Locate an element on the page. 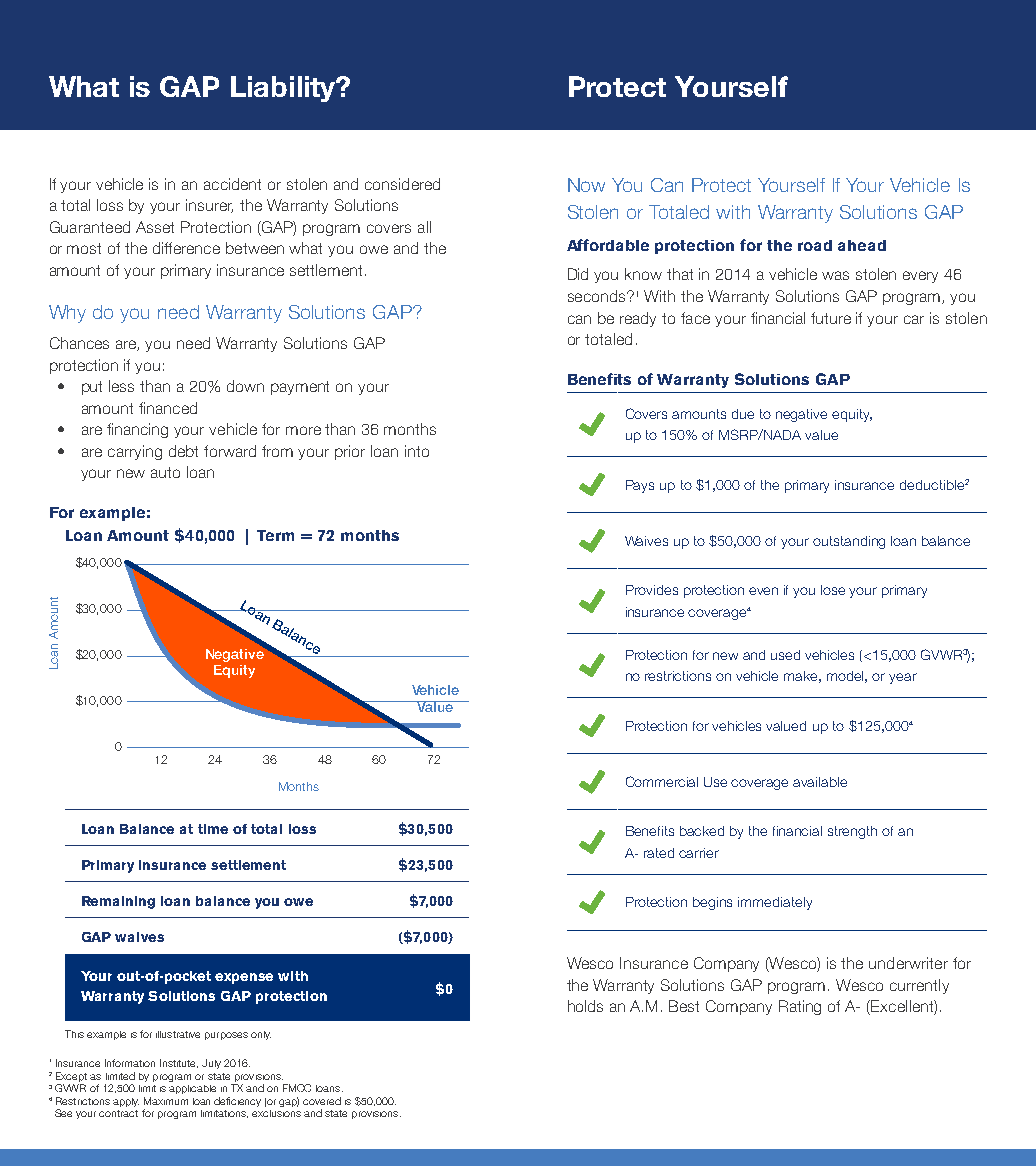 The width and height of the document is (1036, 1166). road is located at coordinates (815, 245).
